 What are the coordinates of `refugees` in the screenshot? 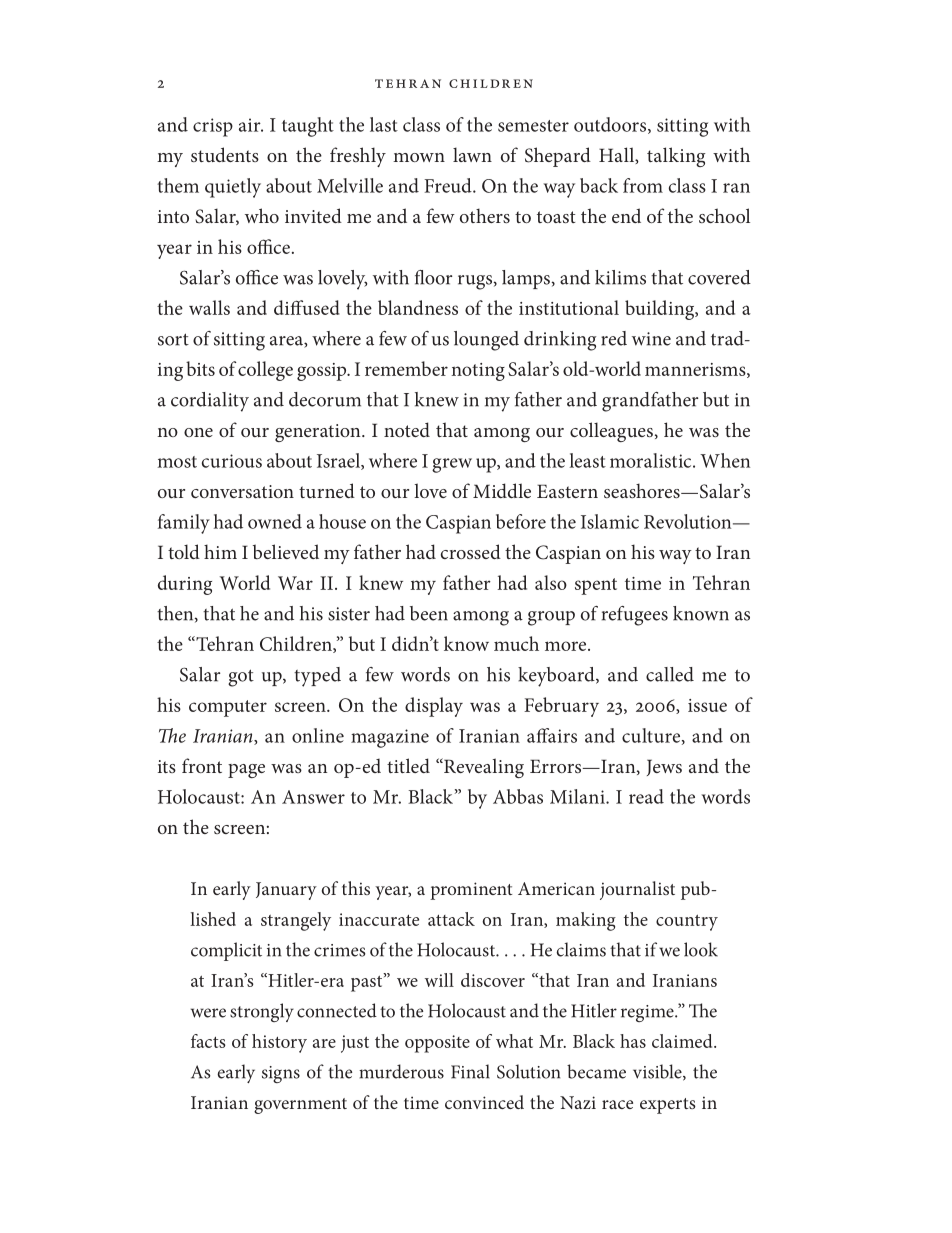 It's located at (635, 616).
